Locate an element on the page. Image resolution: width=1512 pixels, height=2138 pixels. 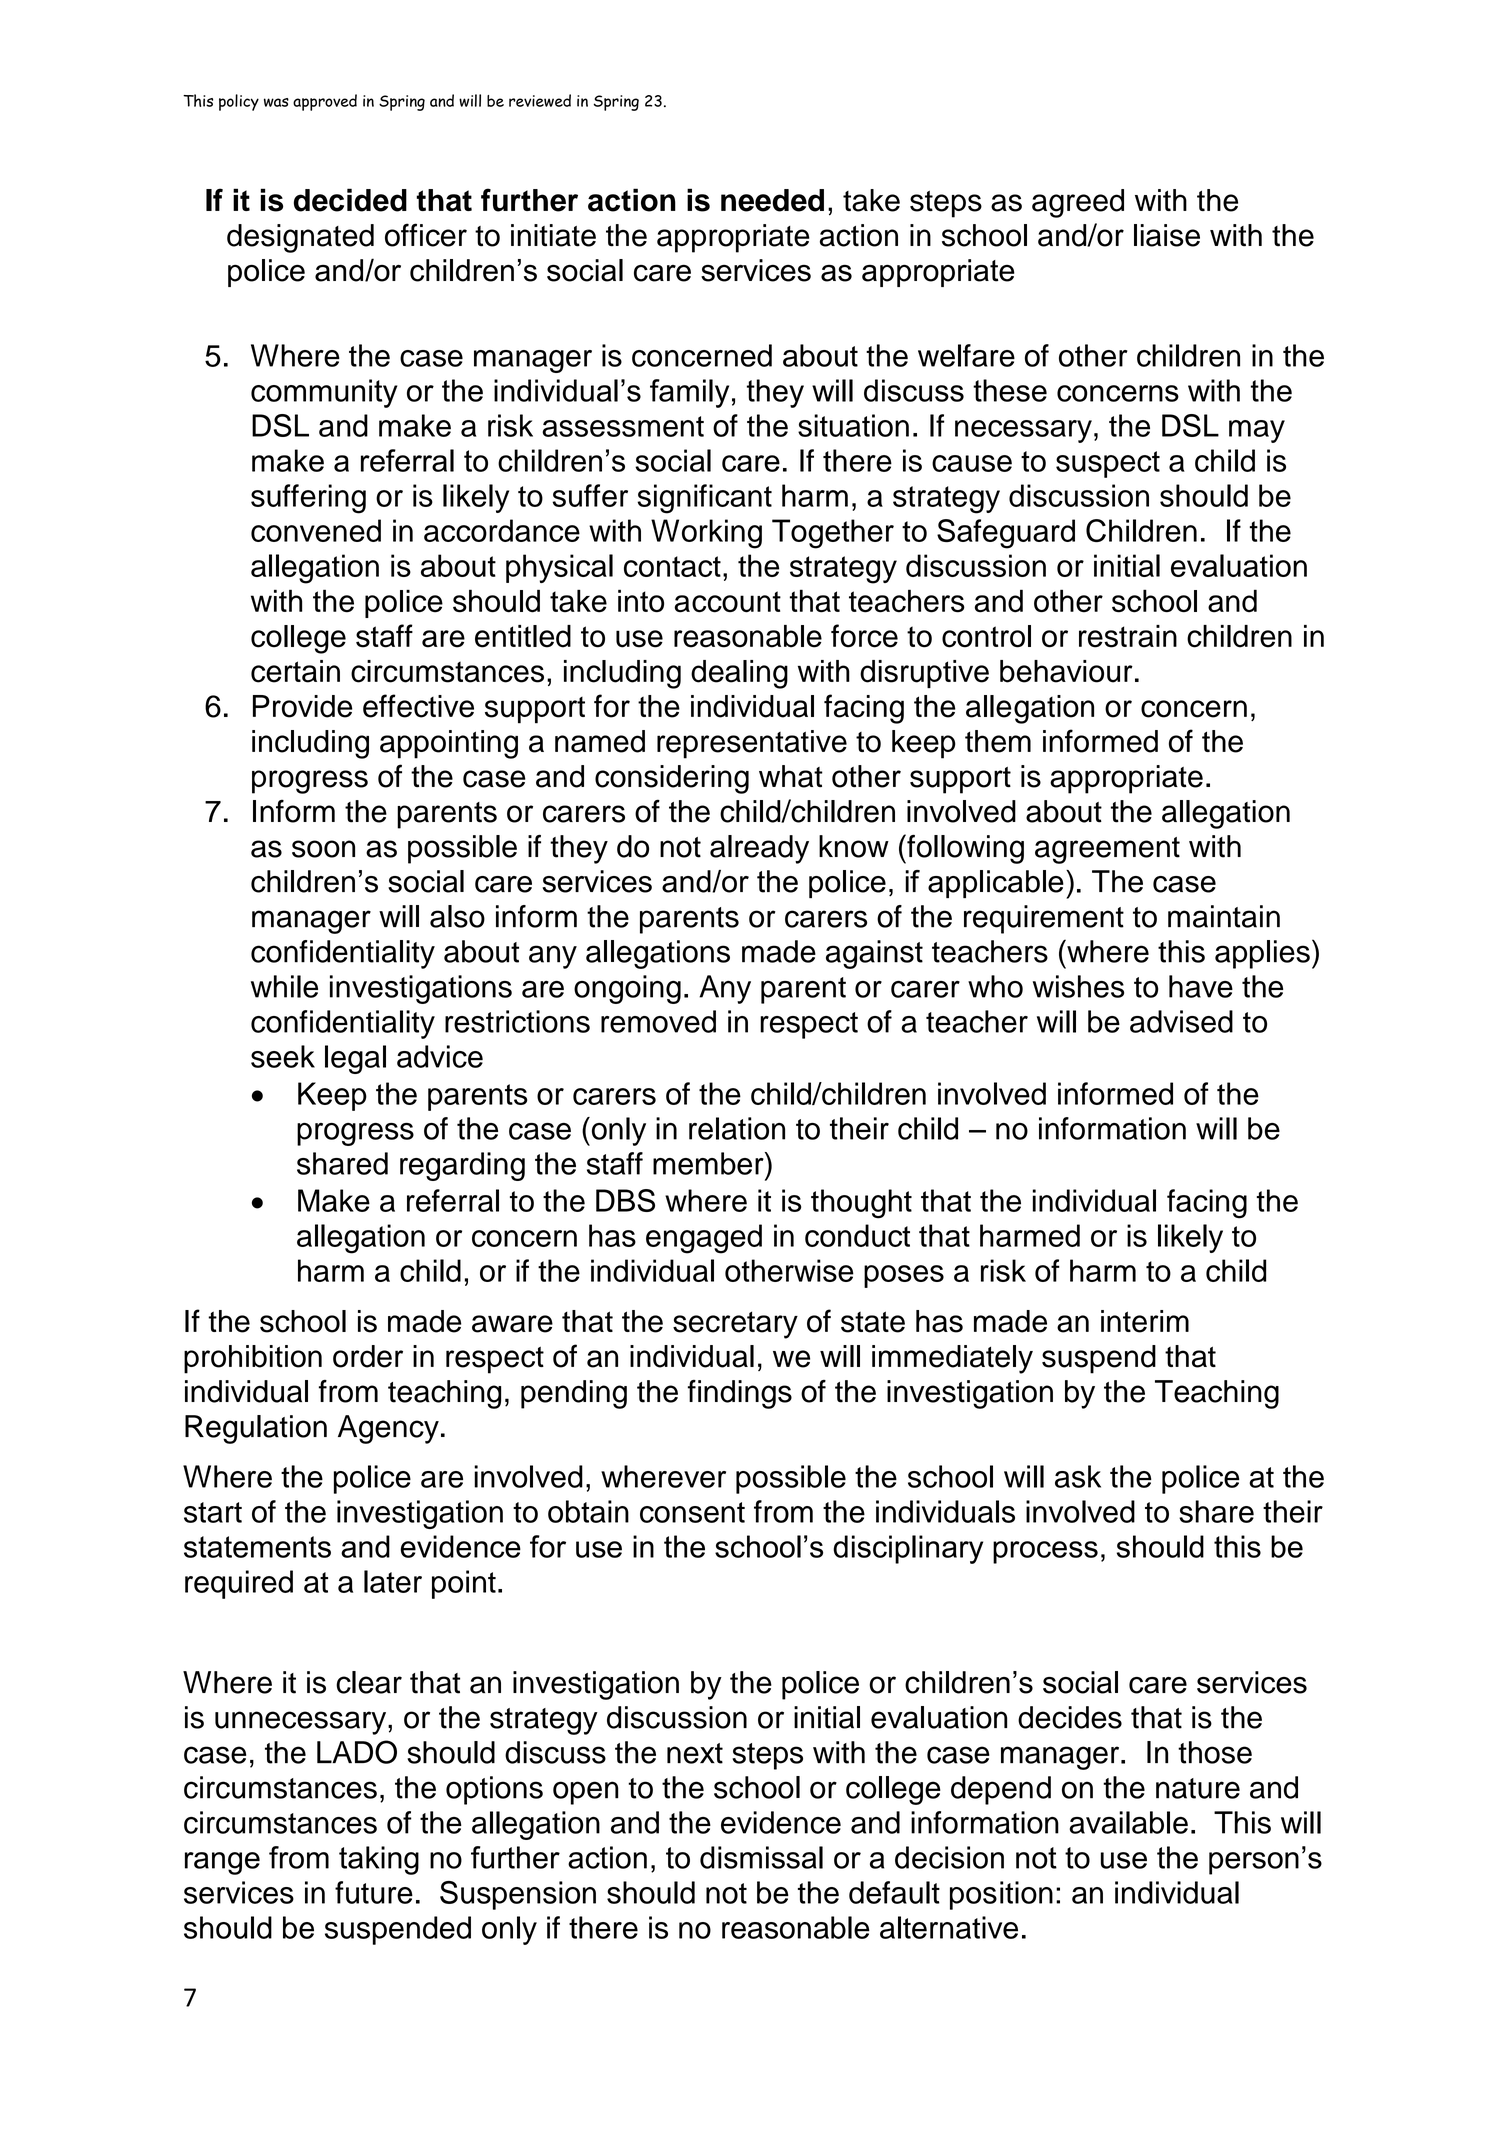
findings is located at coordinates (740, 1394).
